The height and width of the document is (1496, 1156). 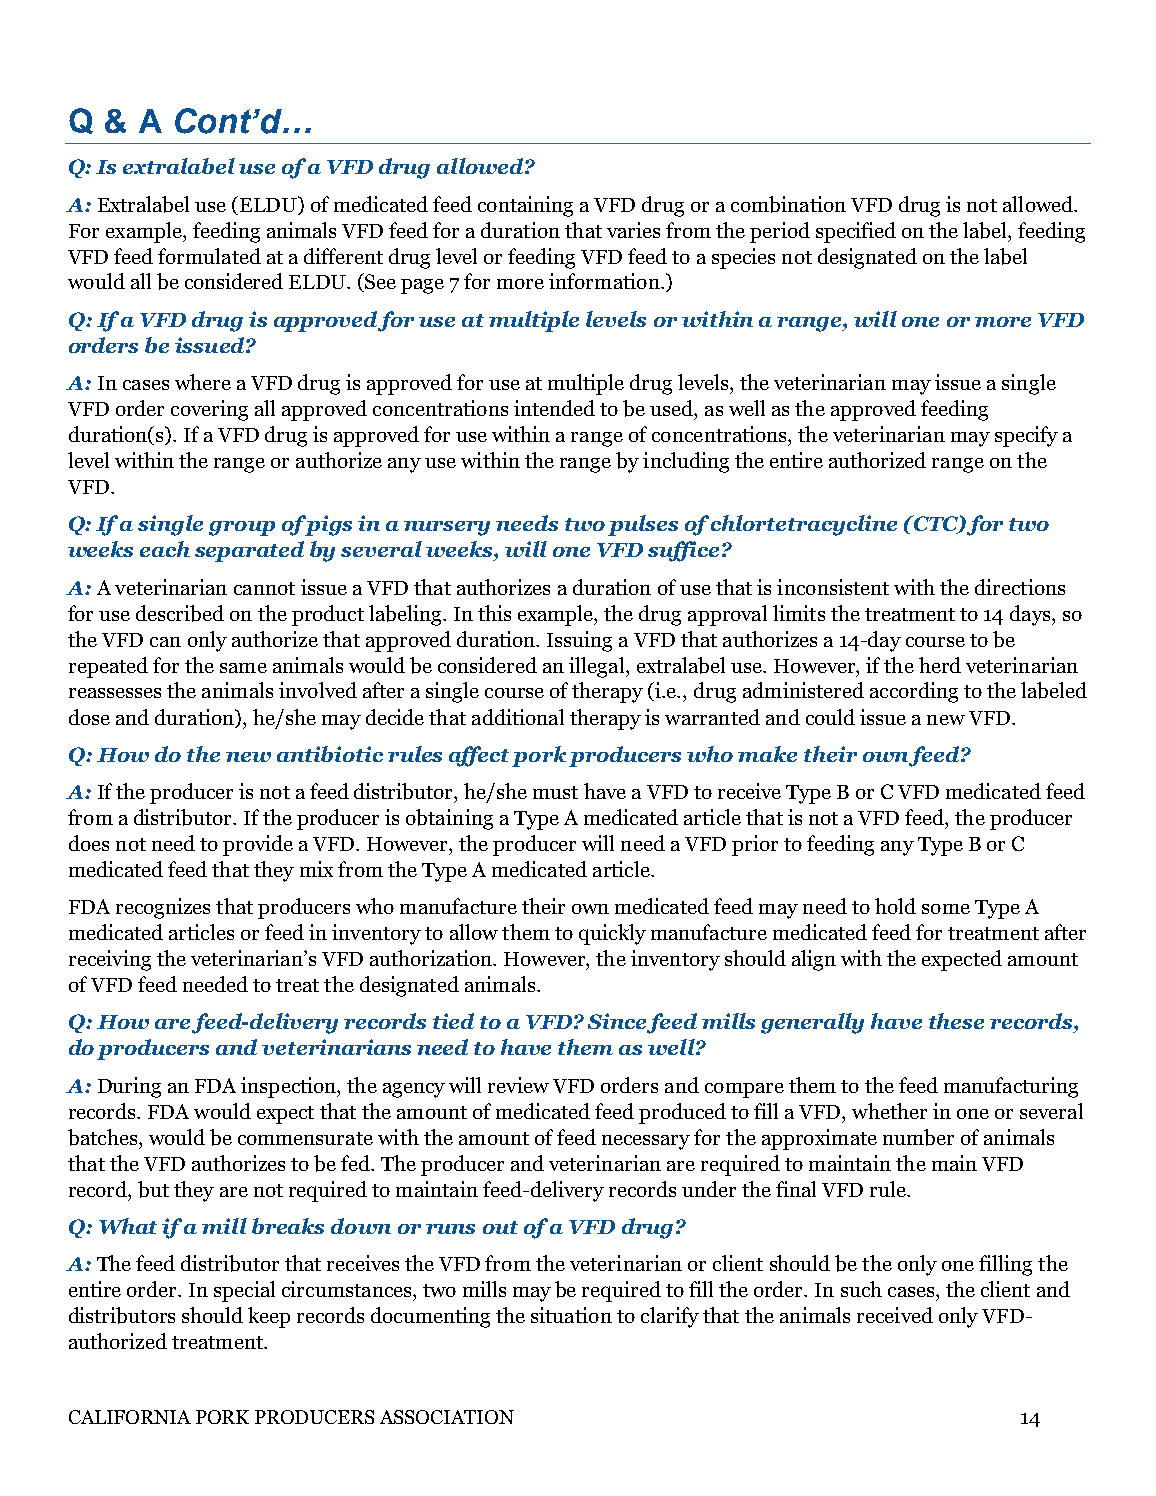 I want to click on specified, so click(x=856, y=232).
